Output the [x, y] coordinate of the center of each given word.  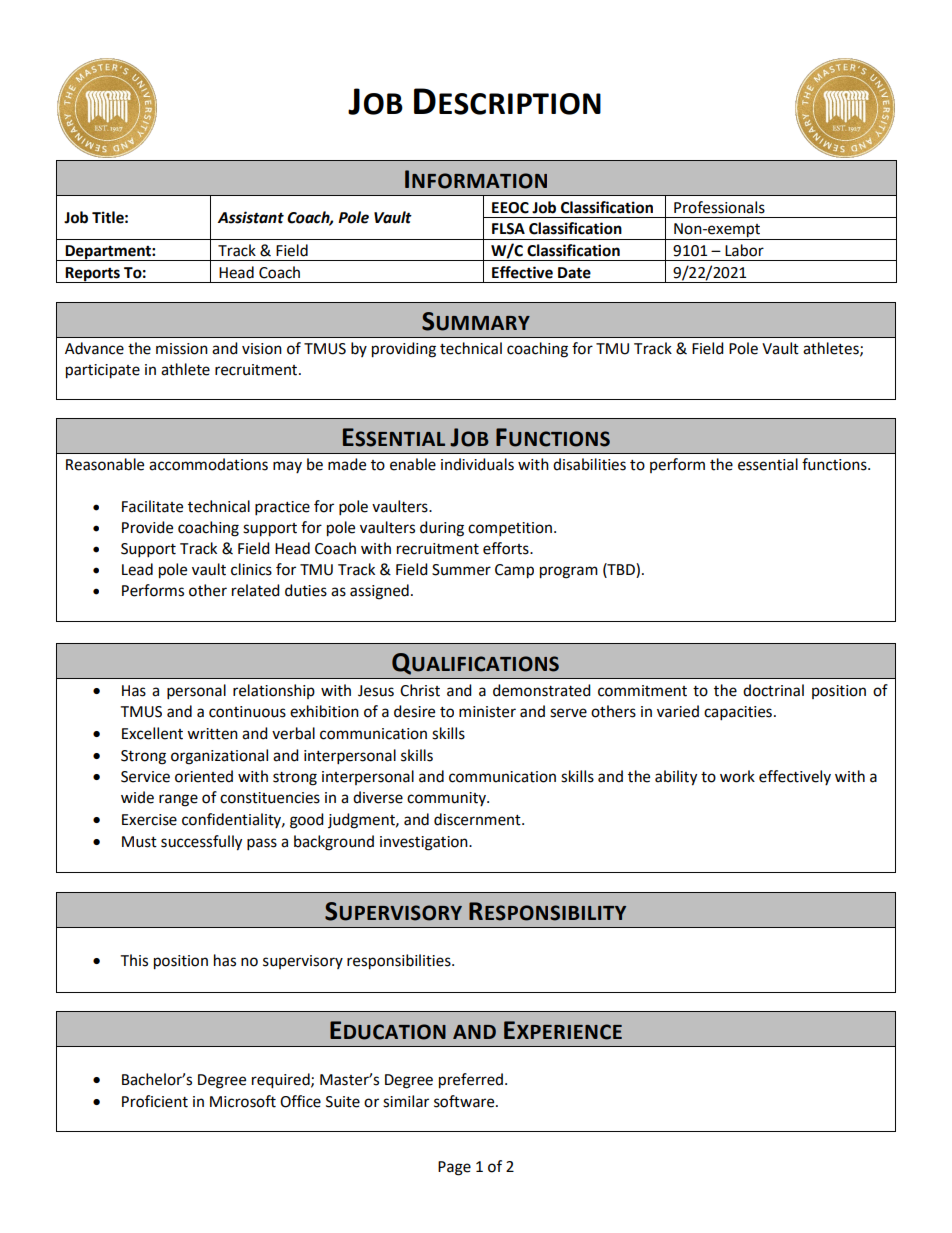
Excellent [152, 733]
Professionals [719, 207]
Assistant [251, 217]
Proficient [155, 1101]
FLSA [508, 229]
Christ [420, 690]
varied [678, 711]
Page [454, 1168]
